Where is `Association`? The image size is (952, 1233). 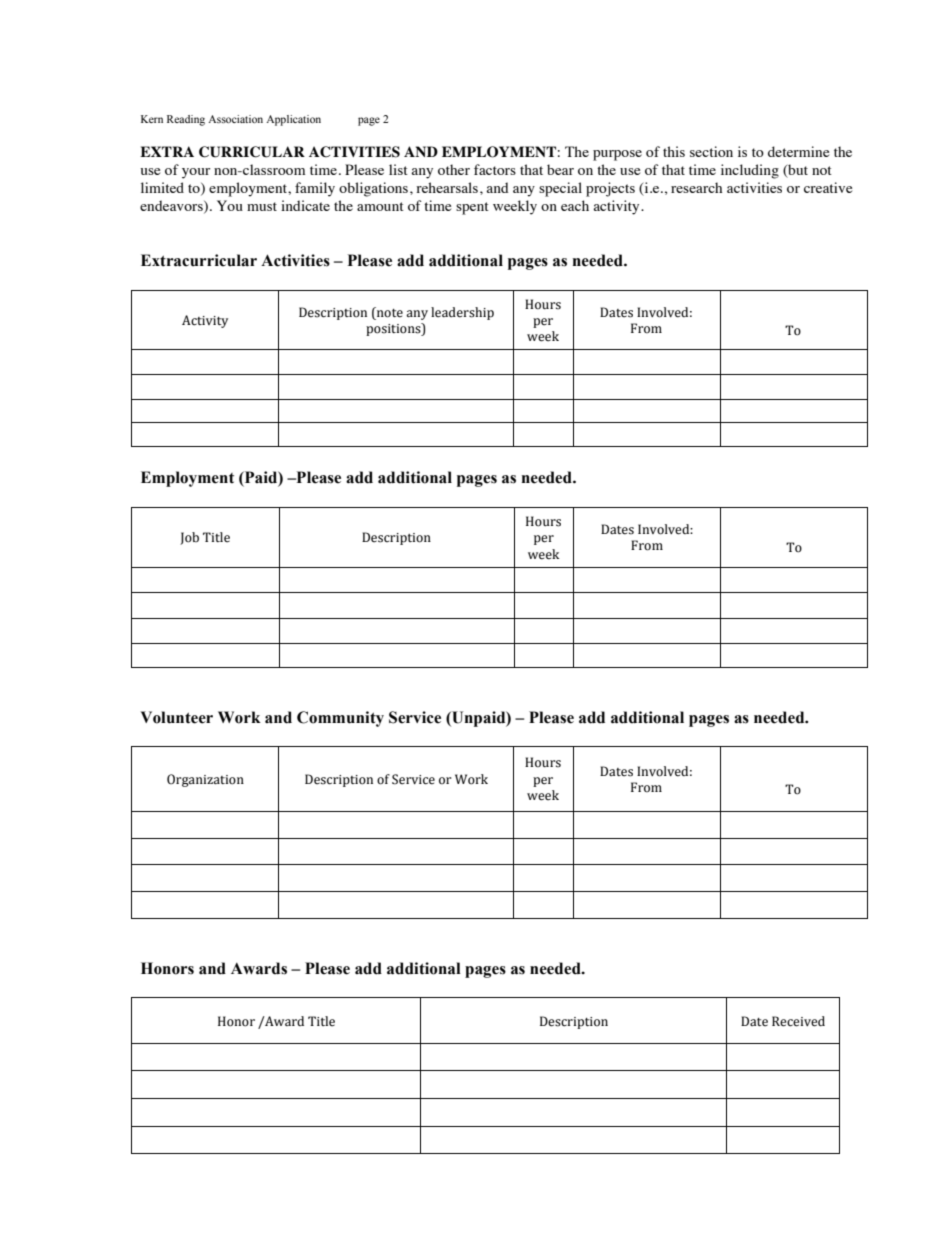
Association is located at coordinates (235, 119).
